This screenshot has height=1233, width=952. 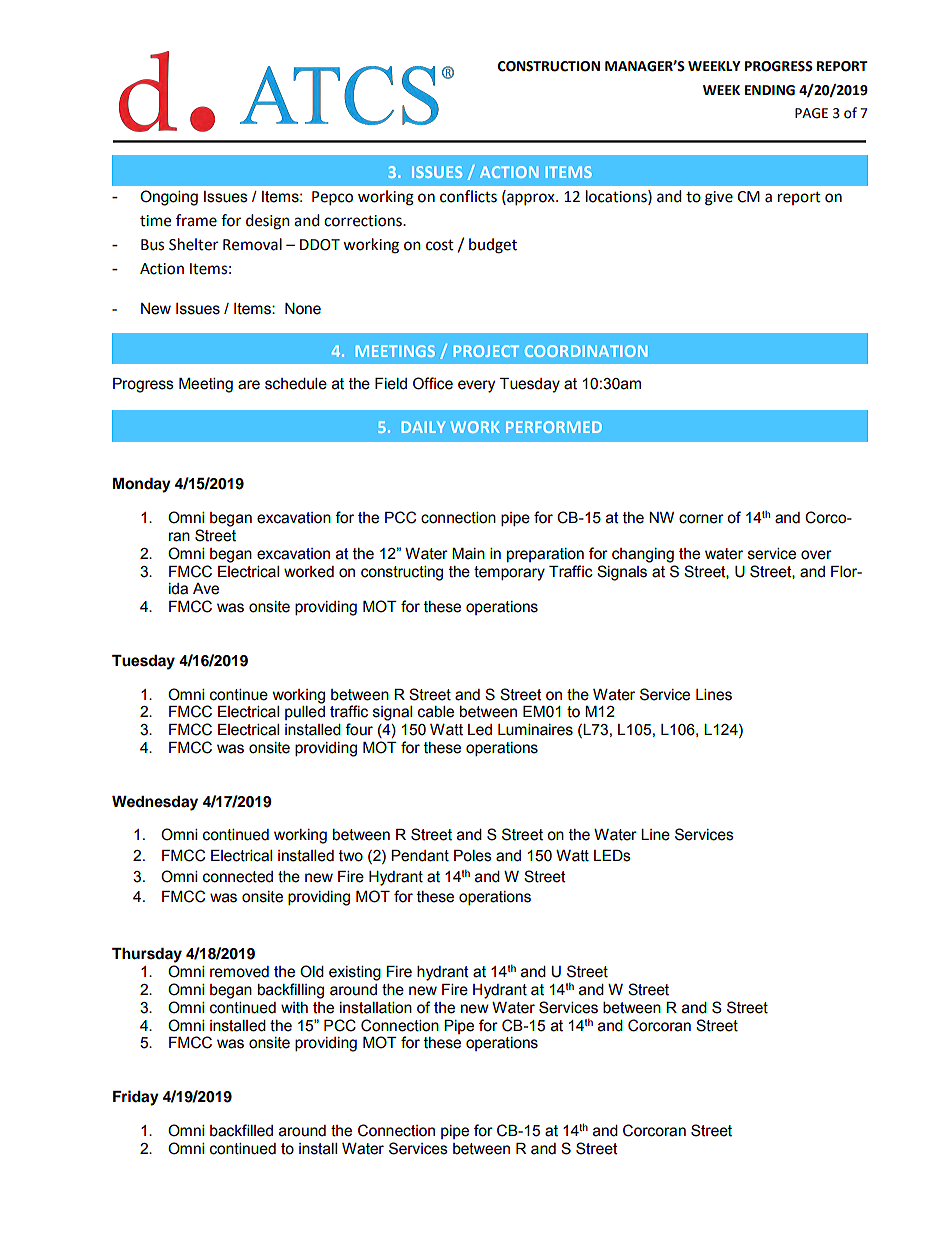 What do you see at coordinates (249, 385) in the screenshot?
I see `are` at bounding box center [249, 385].
